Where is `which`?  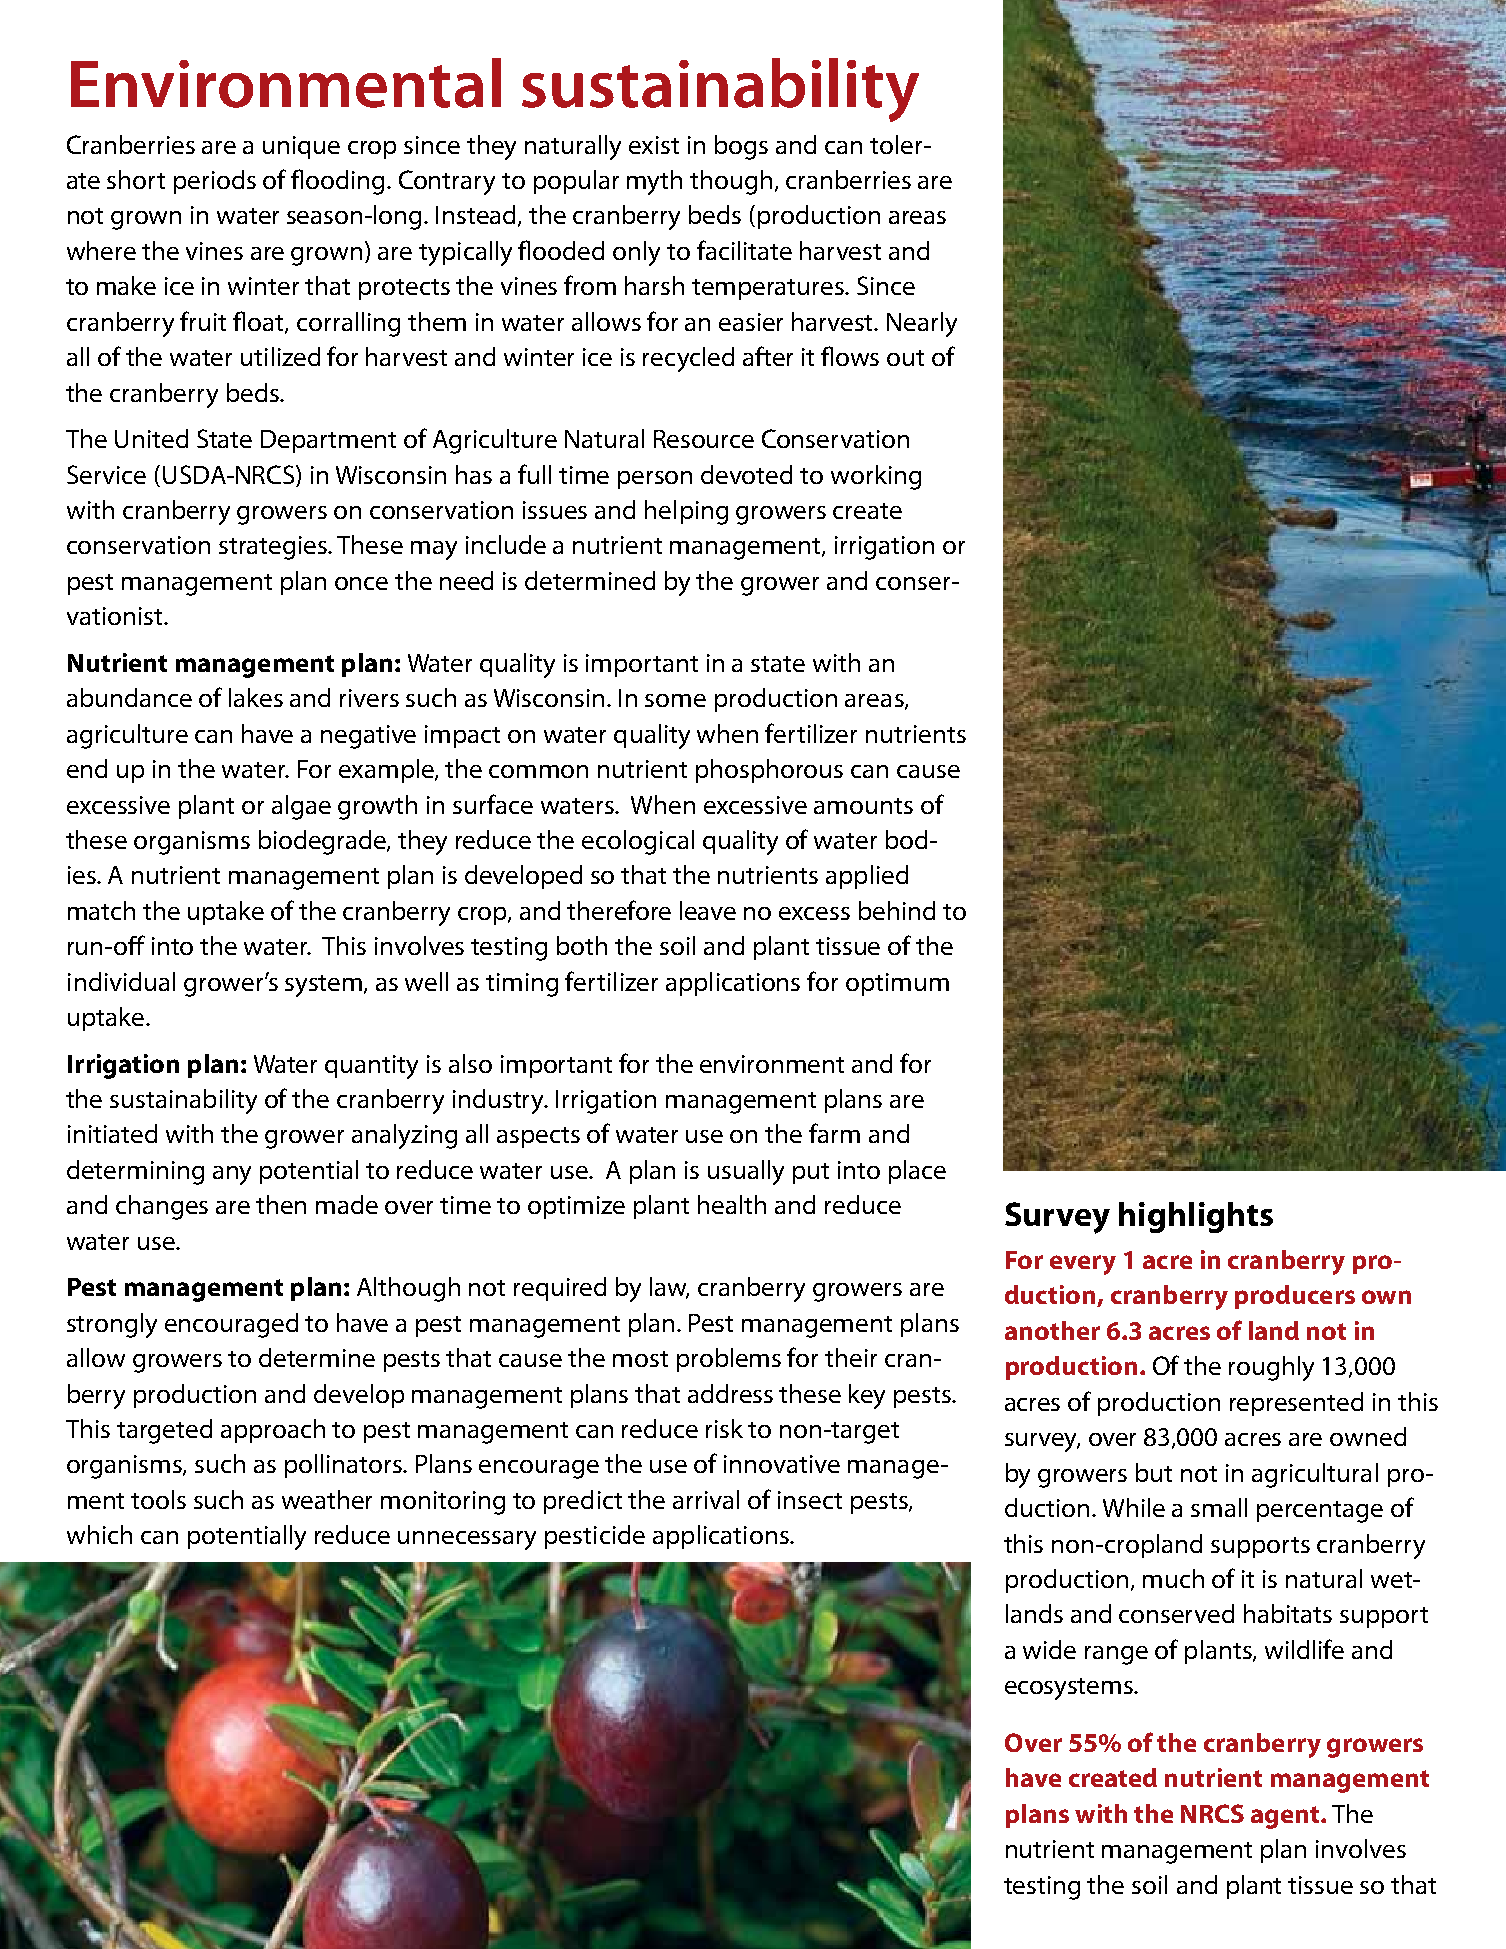 which is located at coordinates (99, 1534).
